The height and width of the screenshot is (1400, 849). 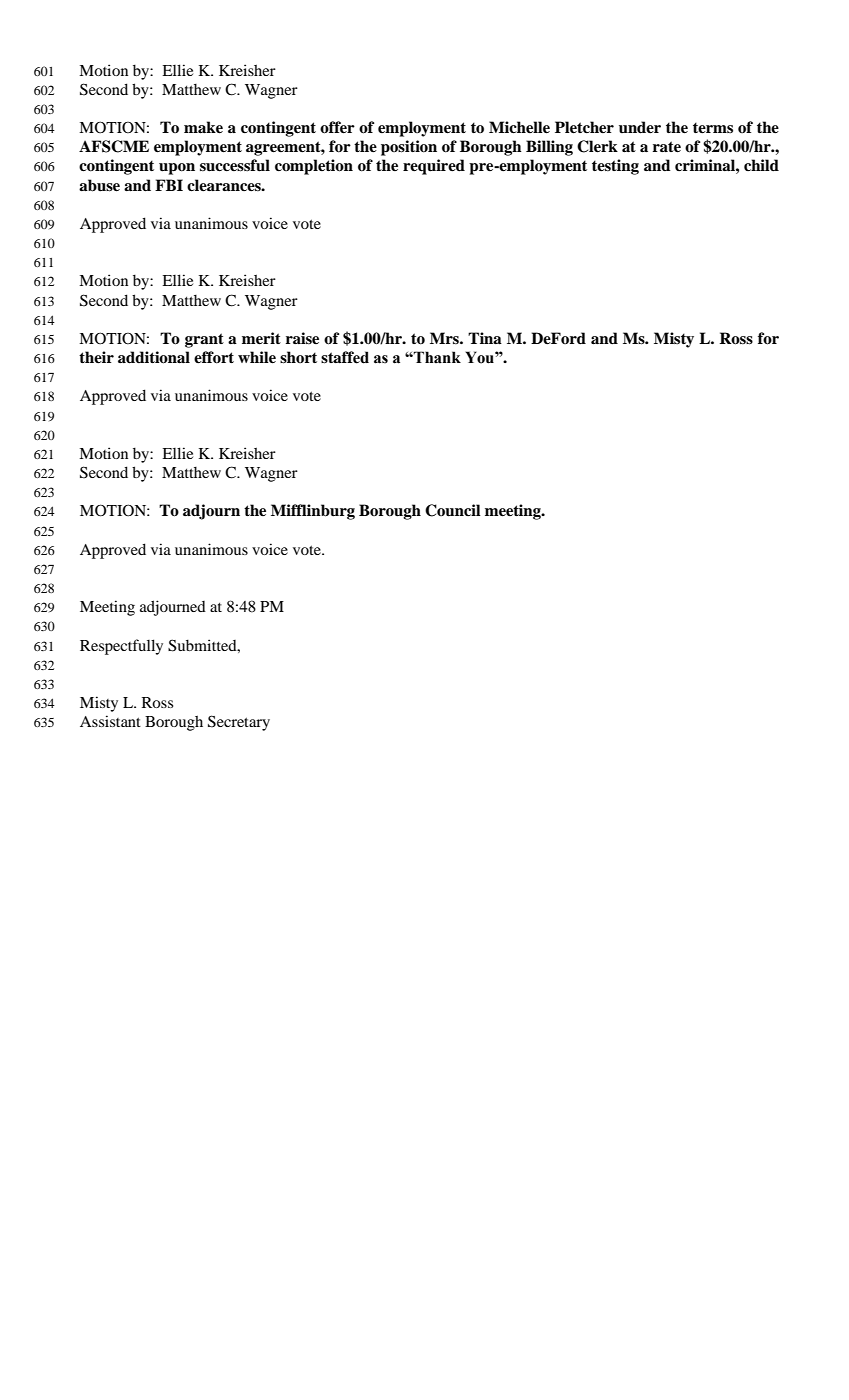 I want to click on Thank, so click(x=436, y=357).
